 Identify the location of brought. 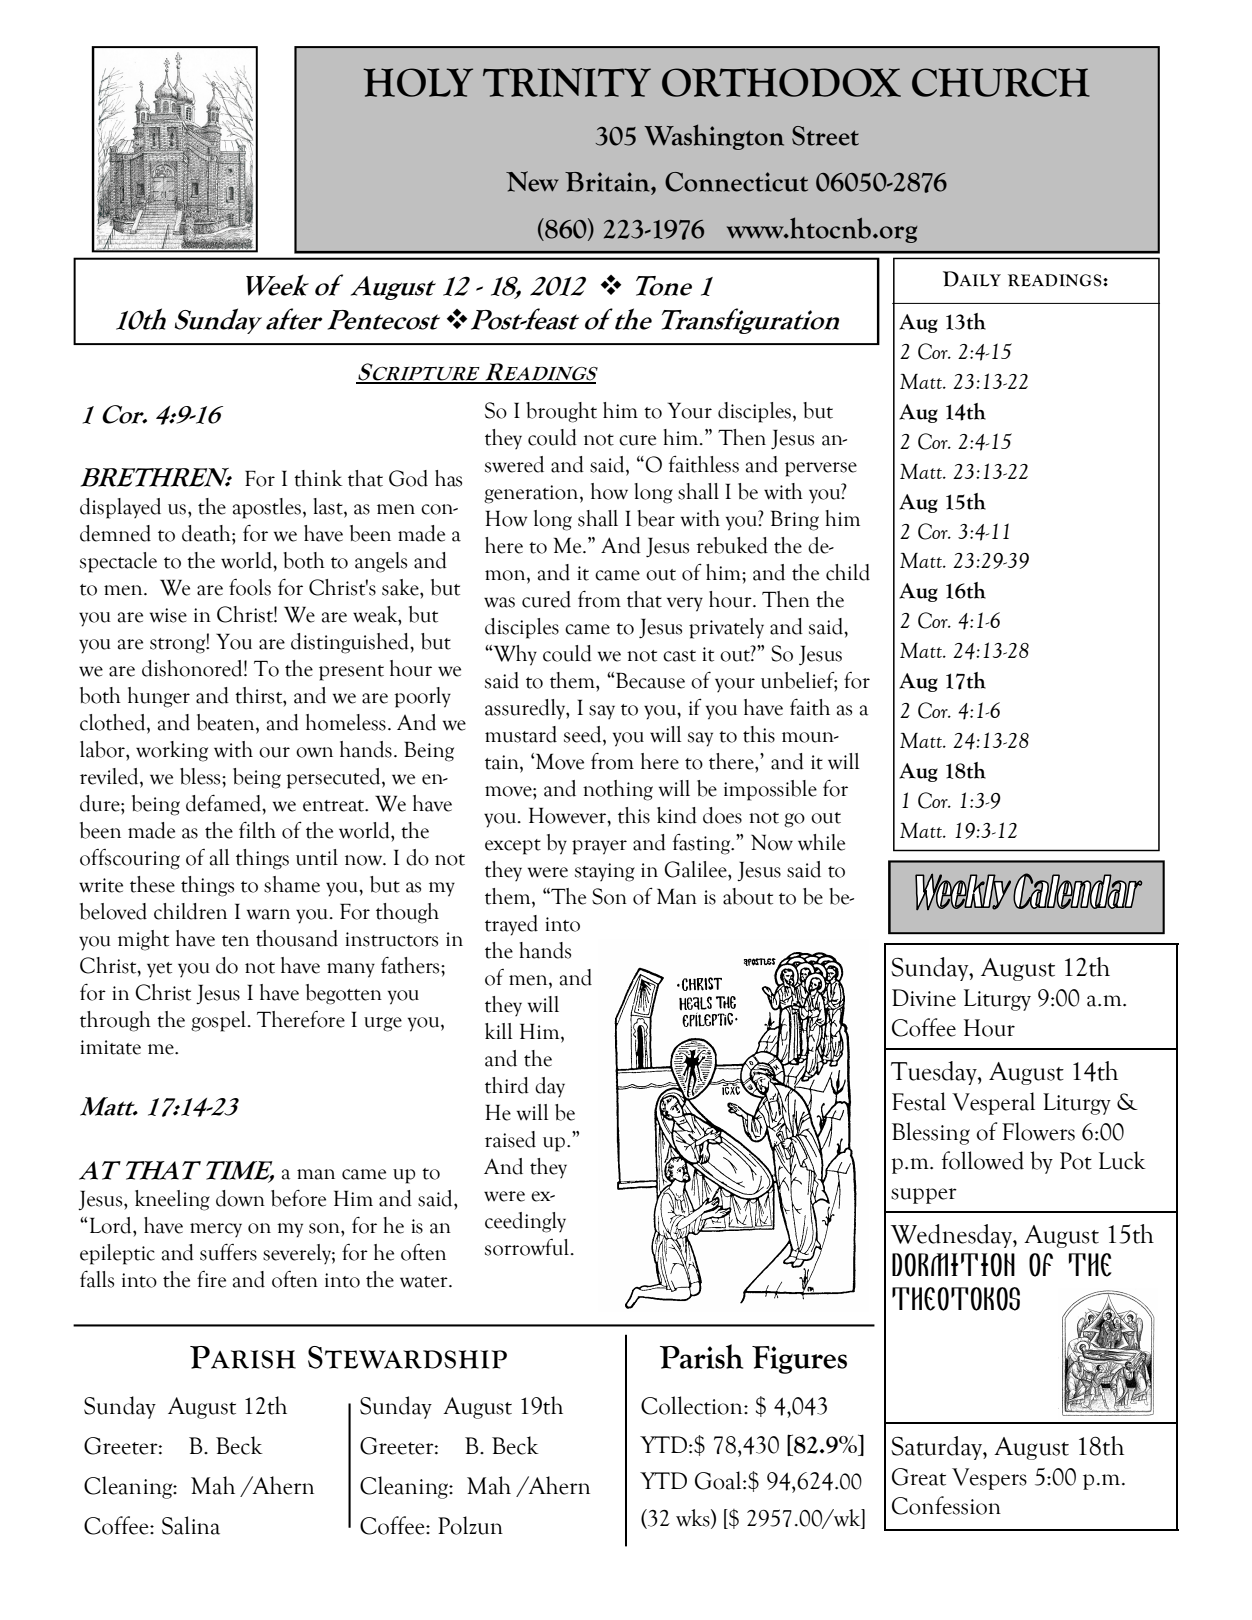
(561, 412).
